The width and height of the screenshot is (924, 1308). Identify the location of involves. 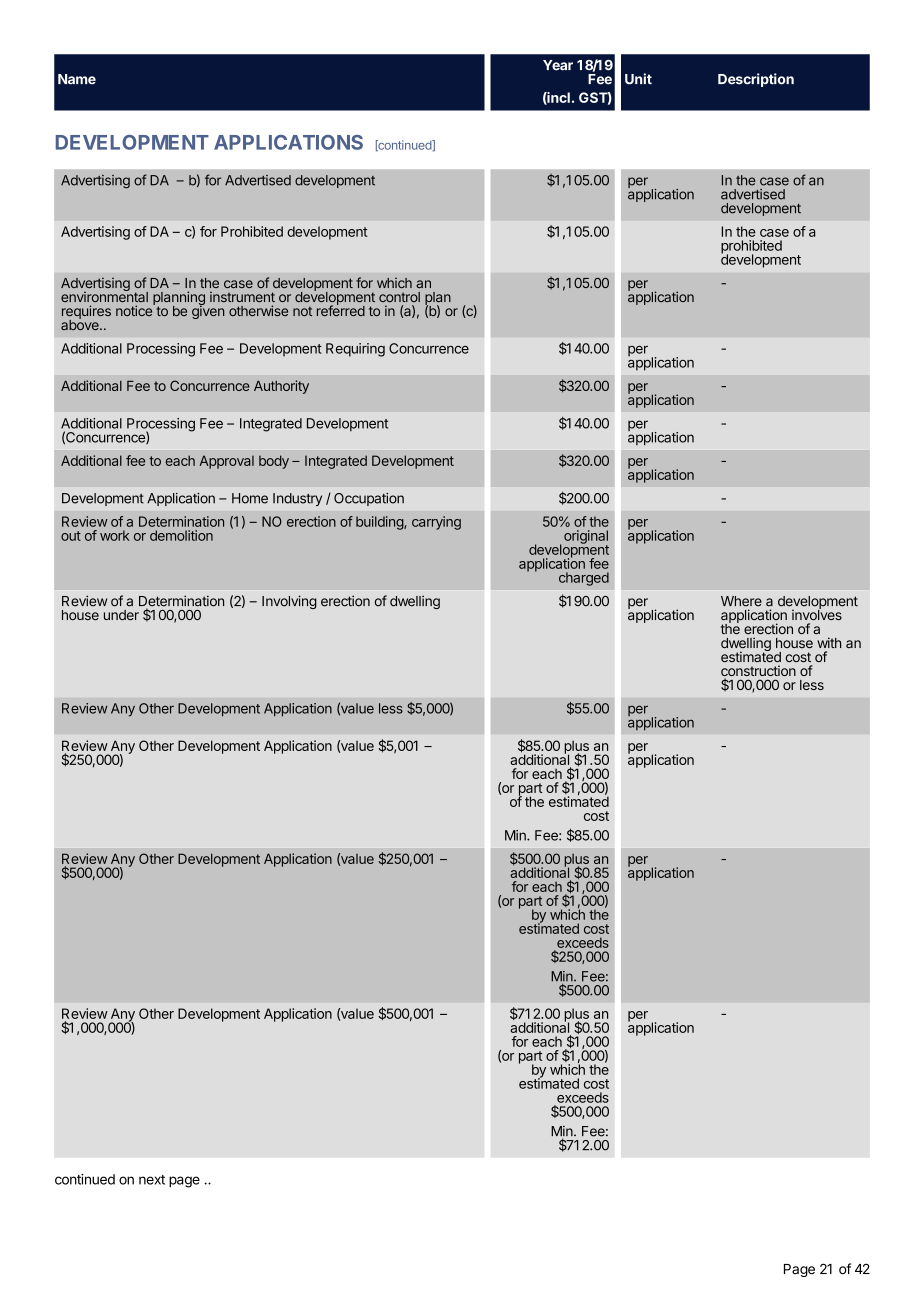
(817, 614).
